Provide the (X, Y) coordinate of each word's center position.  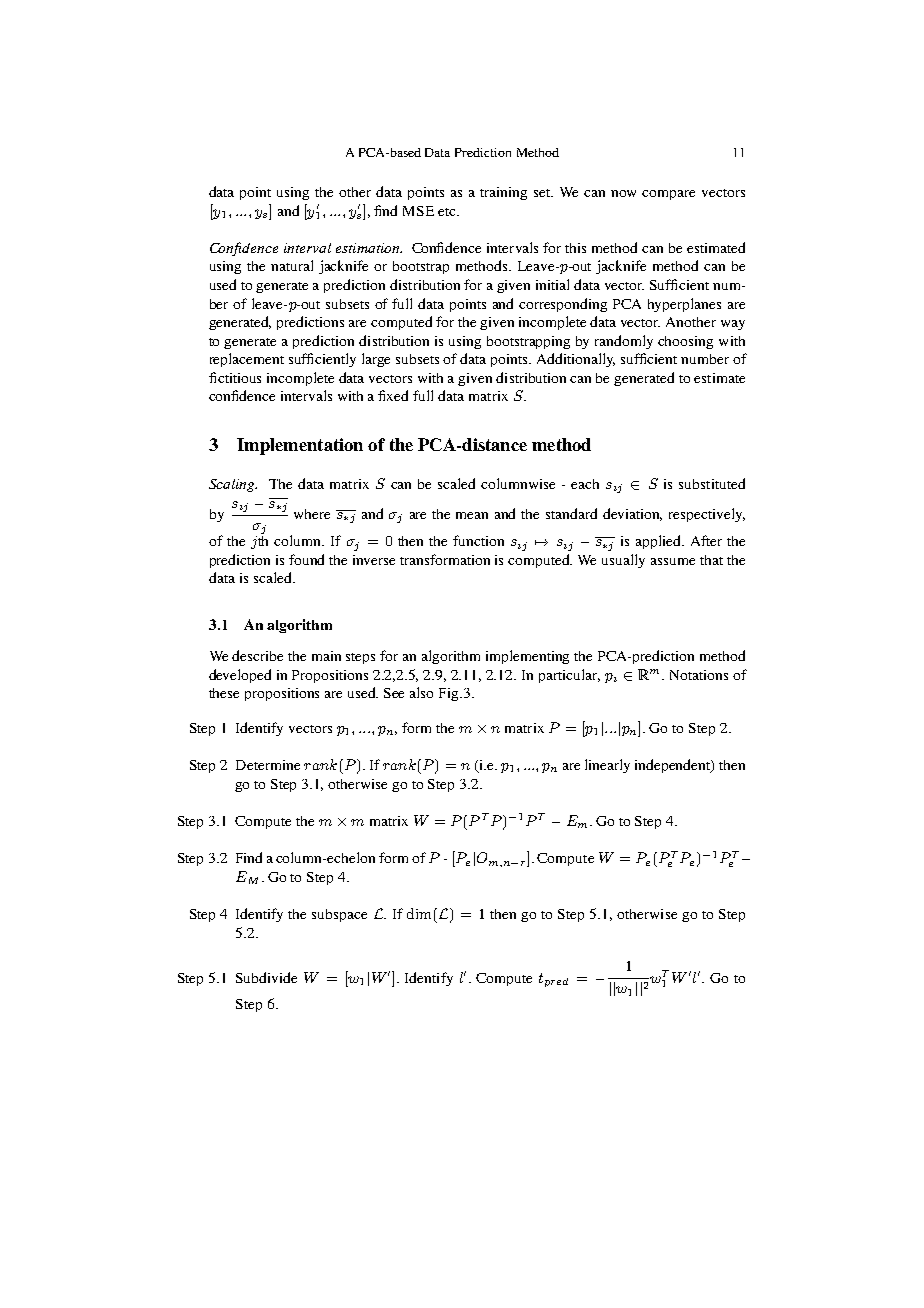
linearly (607, 766)
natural (292, 265)
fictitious (235, 377)
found (306, 559)
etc (448, 212)
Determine (268, 765)
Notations (699, 675)
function (478, 540)
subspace (339, 915)
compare (668, 195)
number (705, 359)
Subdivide (266, 977)
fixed (393, 395)
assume (673, 561)
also (421, 692)
